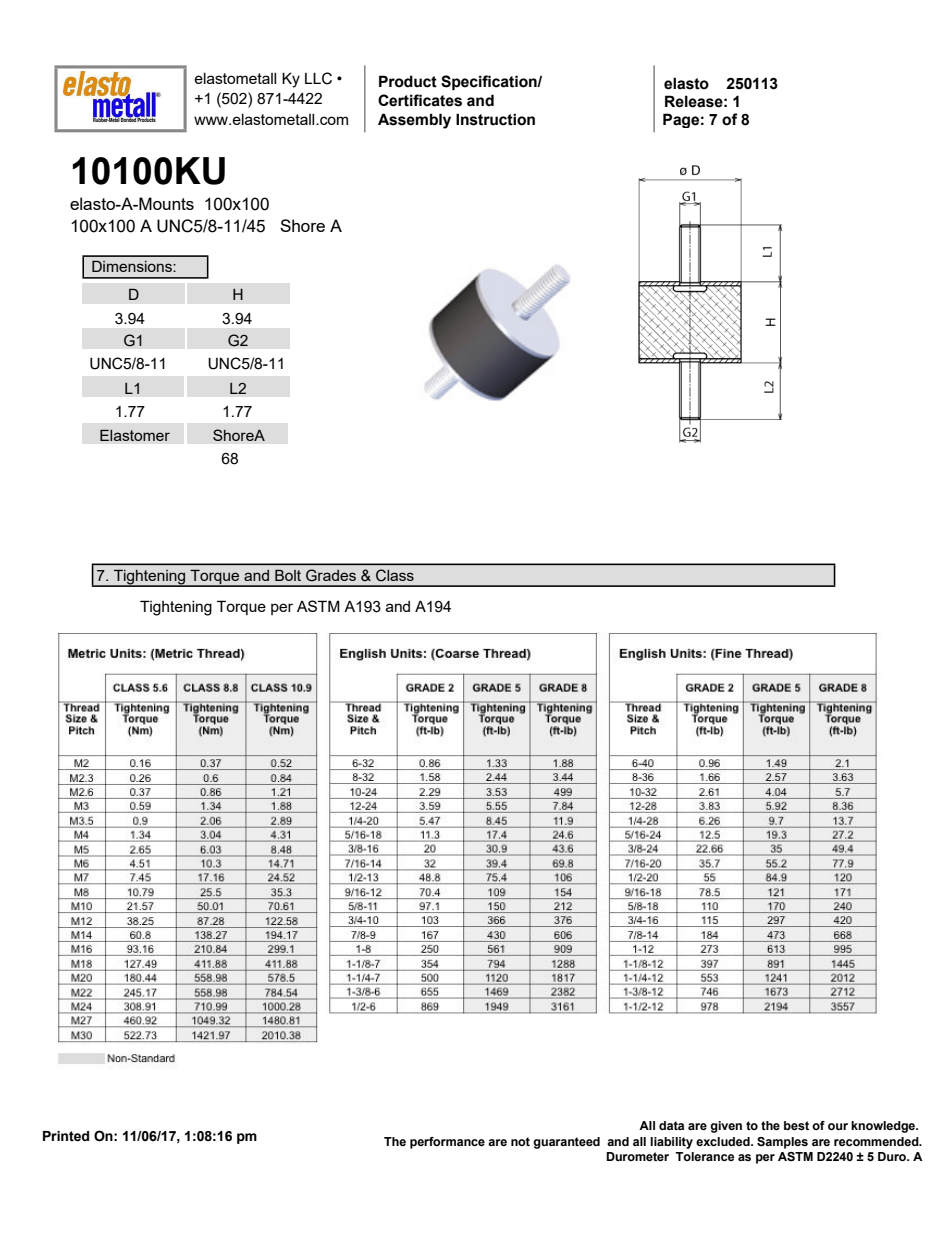  Describe the element at coordinates (420, 100) in the document. I see `Certificates` at that location.
